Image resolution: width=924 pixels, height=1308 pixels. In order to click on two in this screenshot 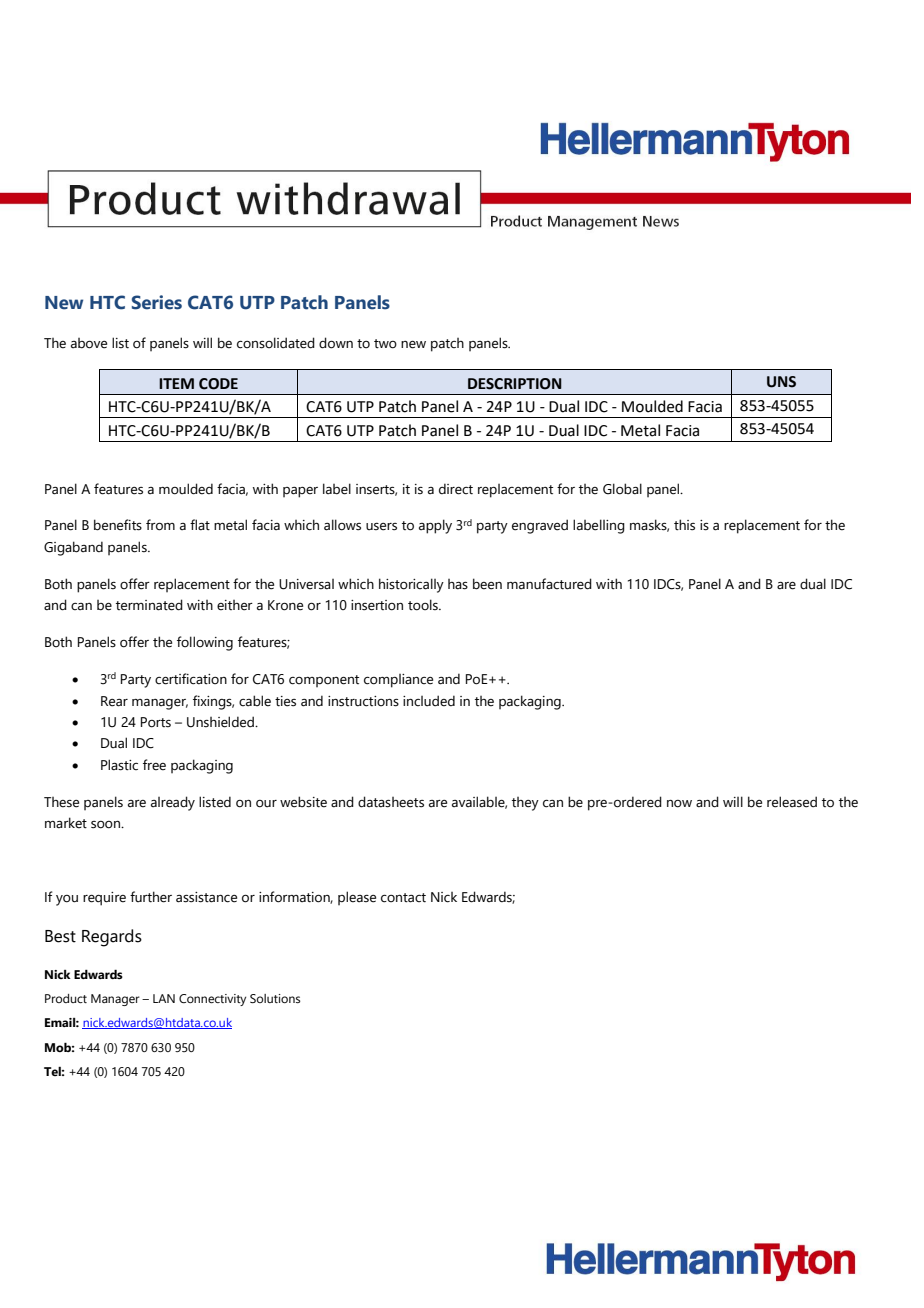, I will do `click(385, 344)`.
